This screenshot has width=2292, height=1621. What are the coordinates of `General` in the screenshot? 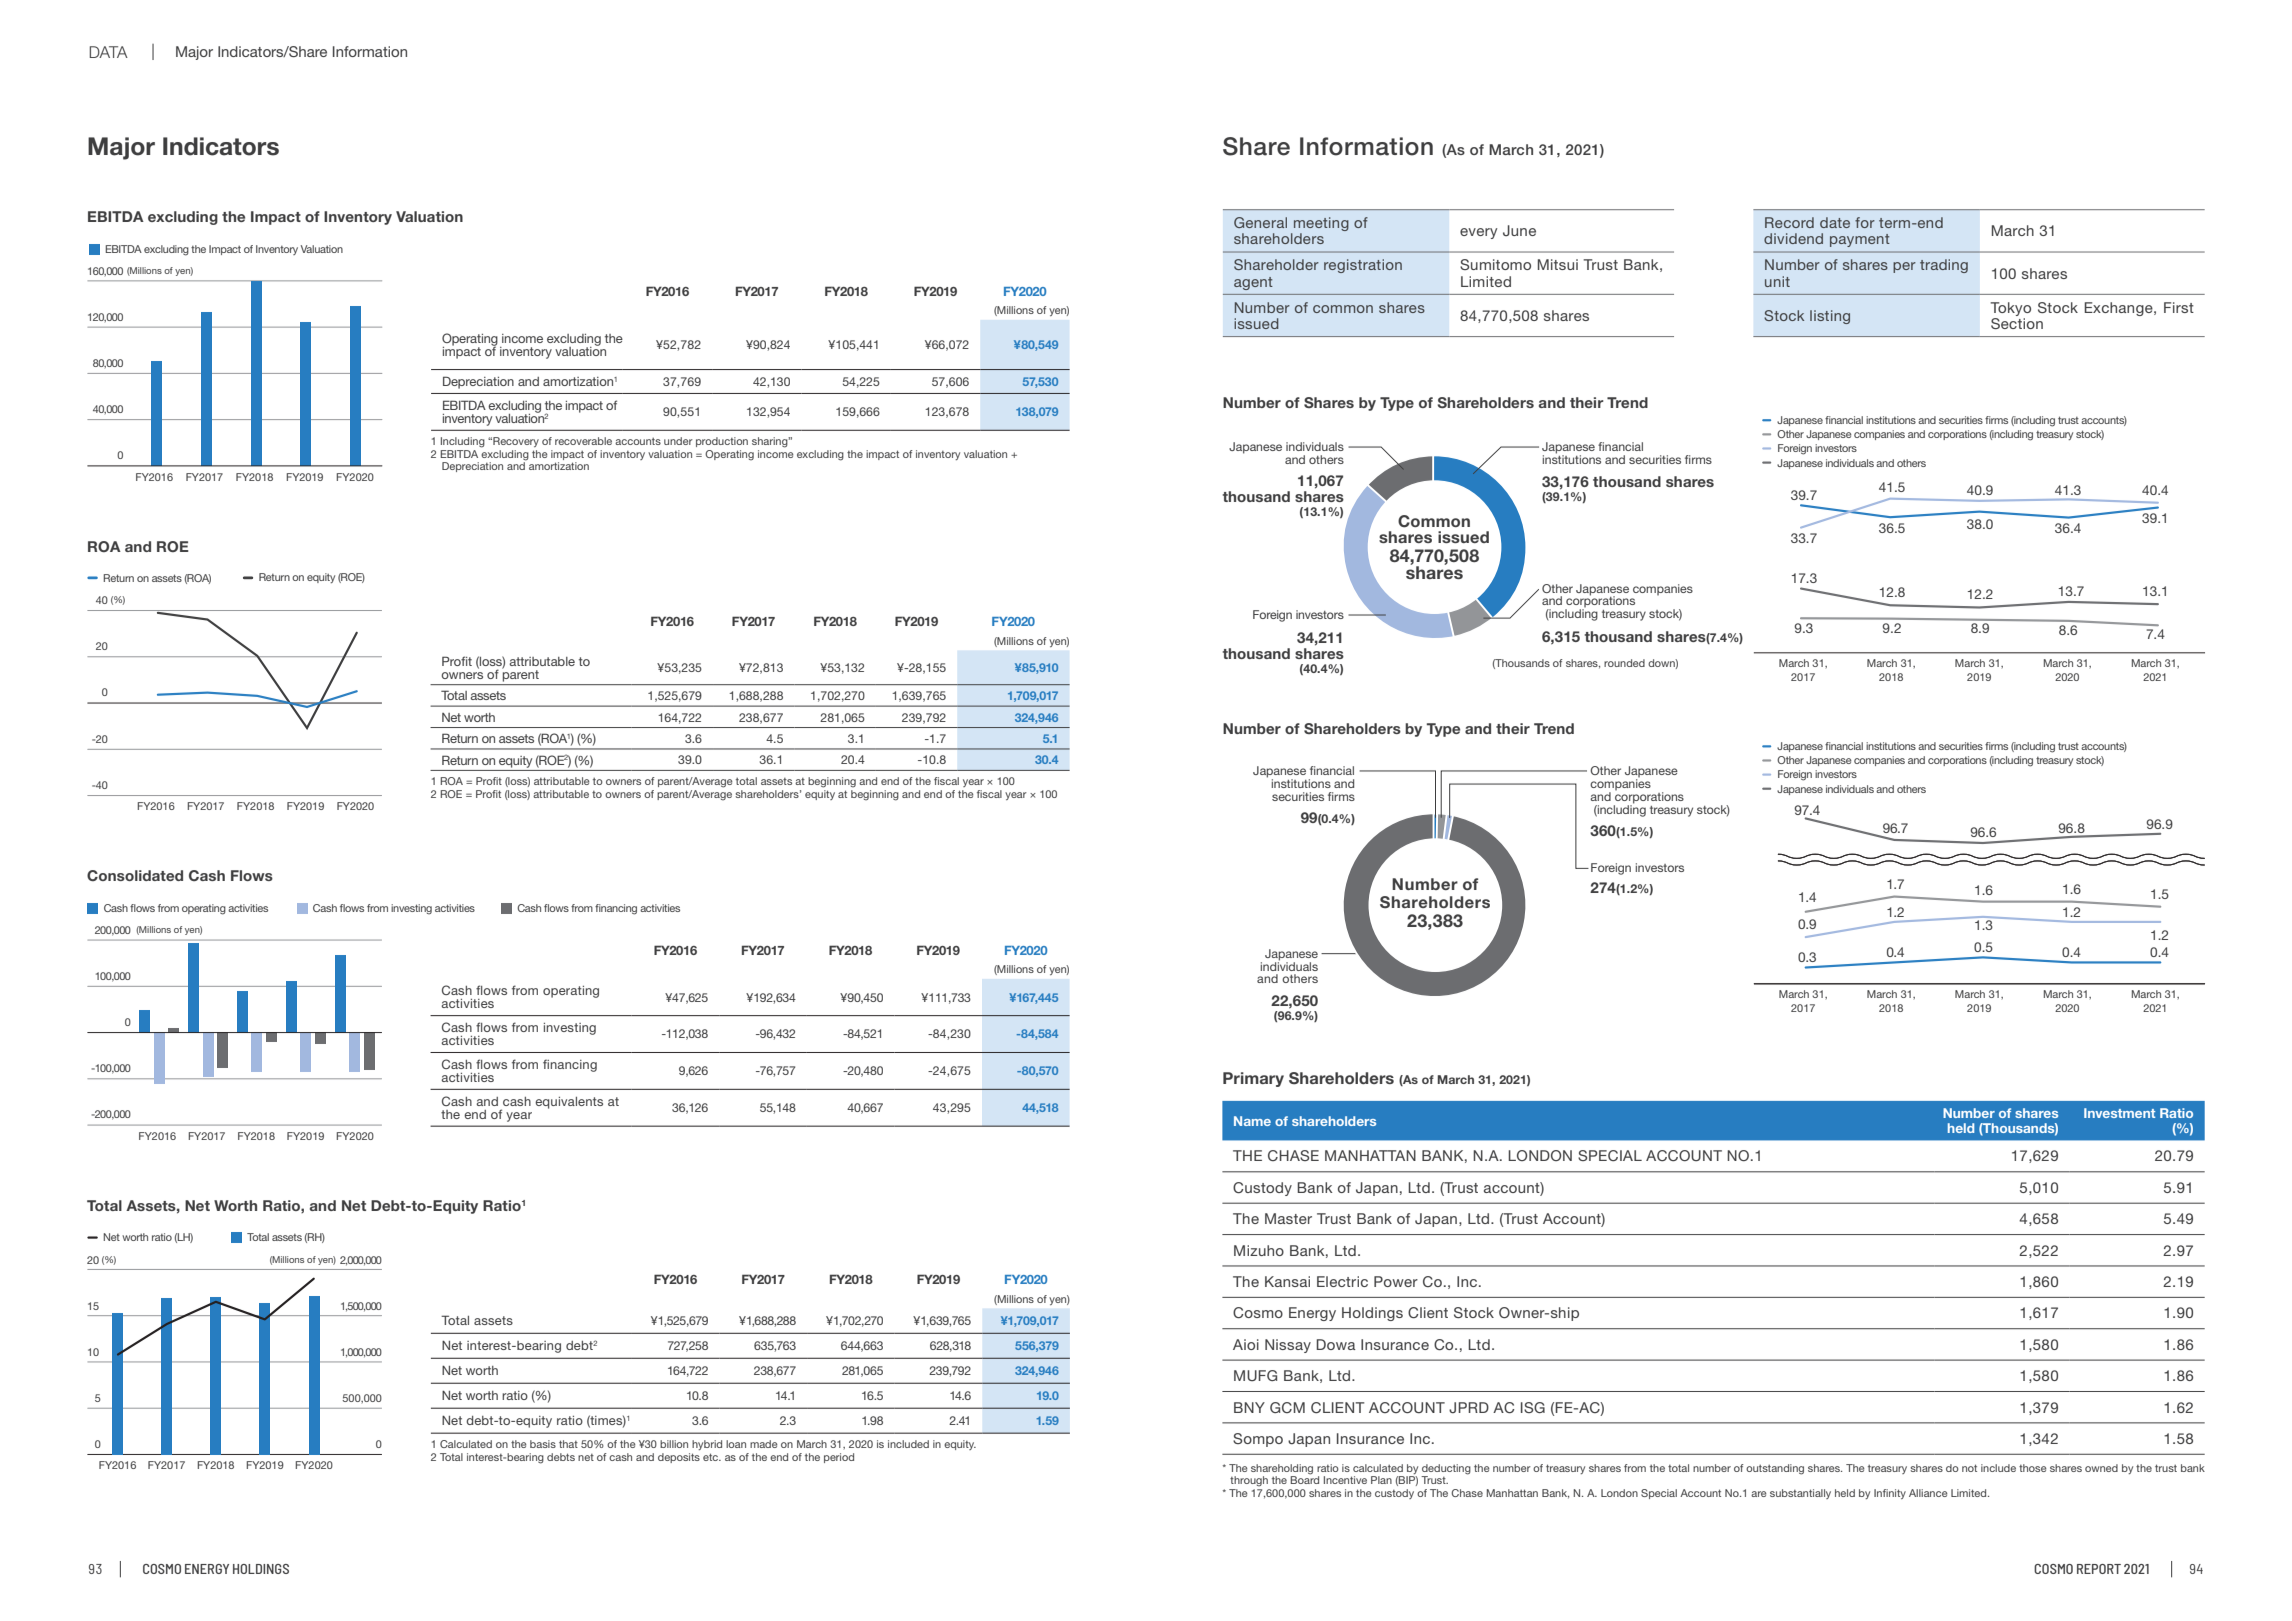 It's located at (1260, 222).
